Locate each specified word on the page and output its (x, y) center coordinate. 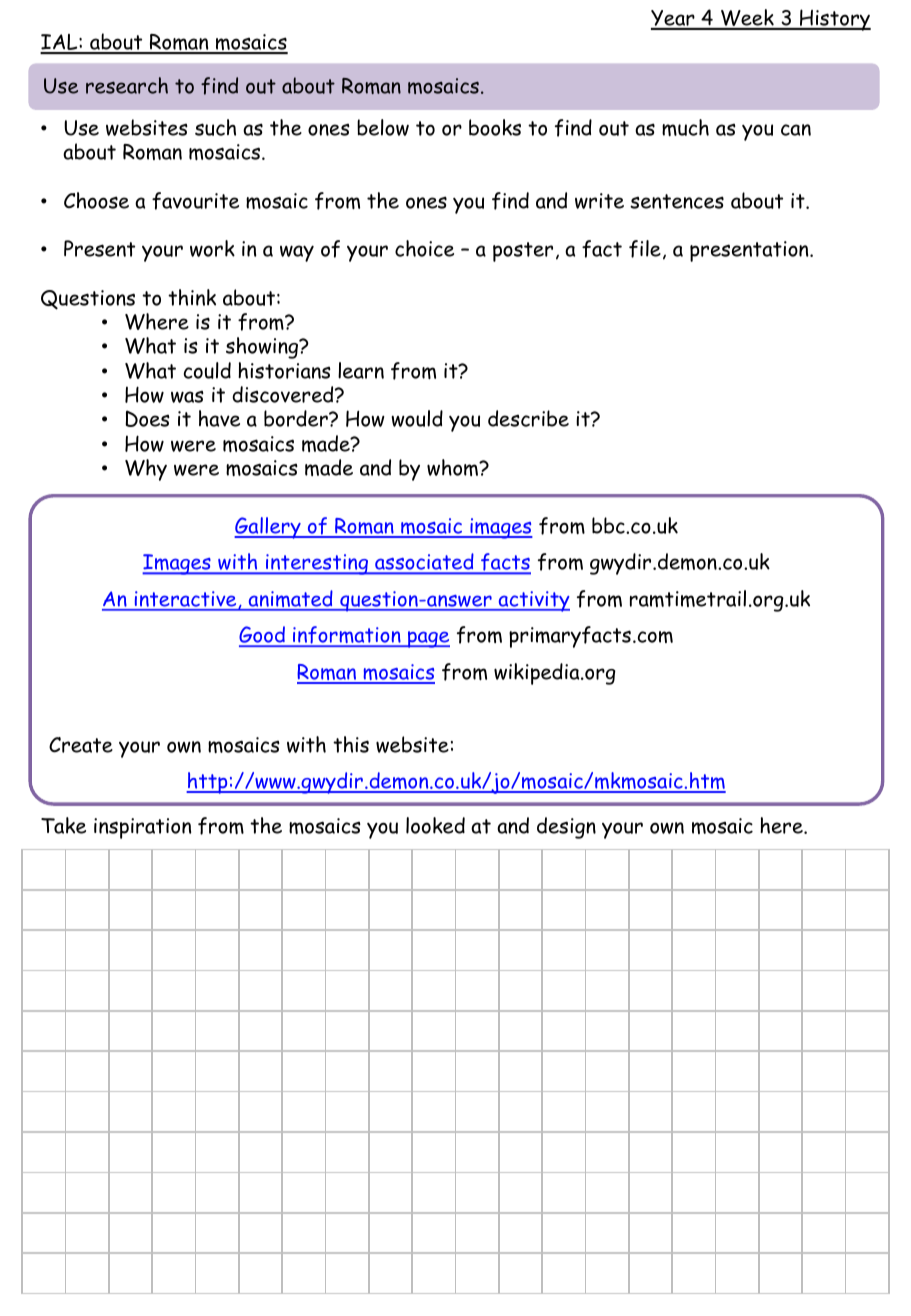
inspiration (142, 828)
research (127, 85)
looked (435, 825)
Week (747, 19)
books (495, 127)
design (566, 828)
